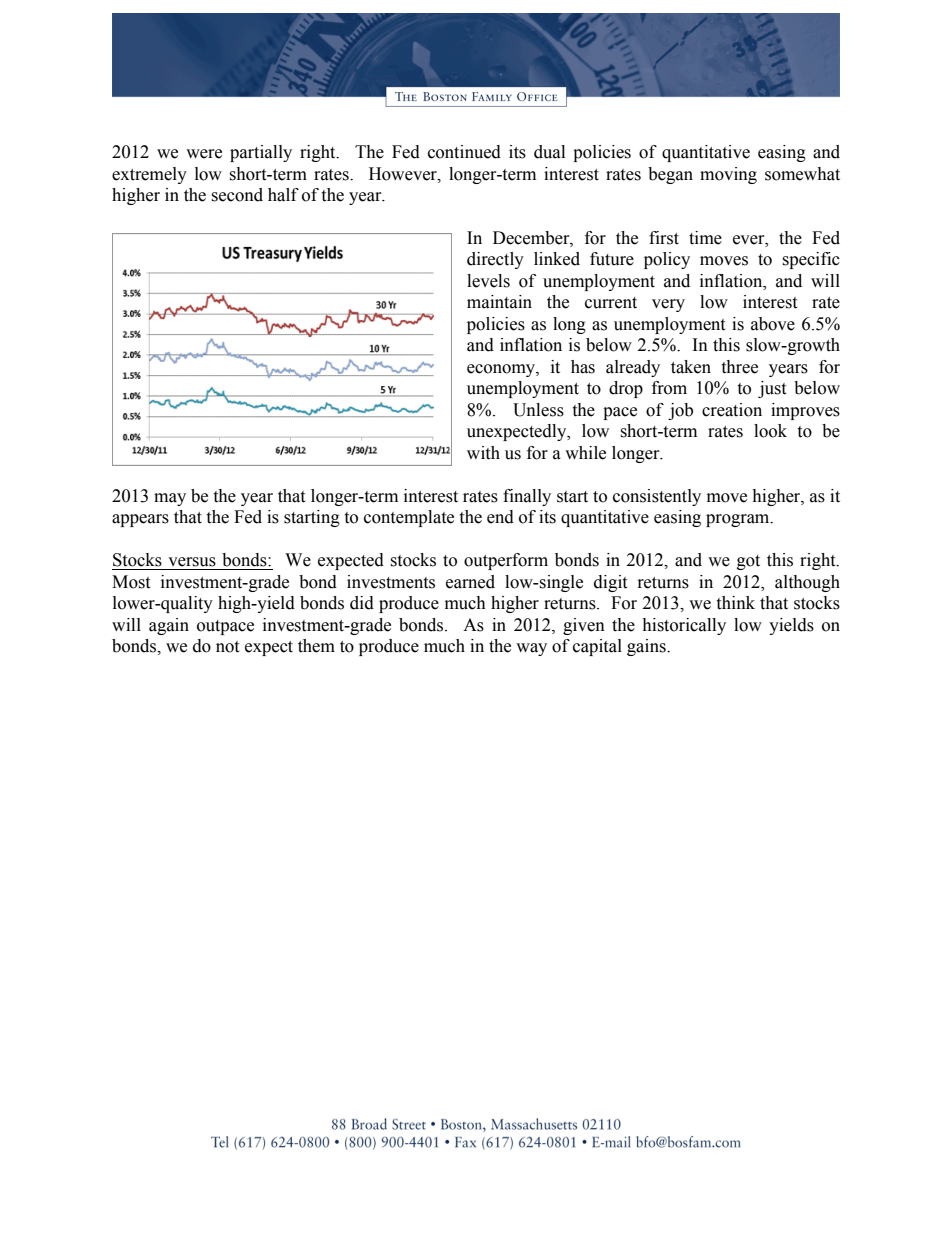  I want to click on moving, so click(728, 175).
